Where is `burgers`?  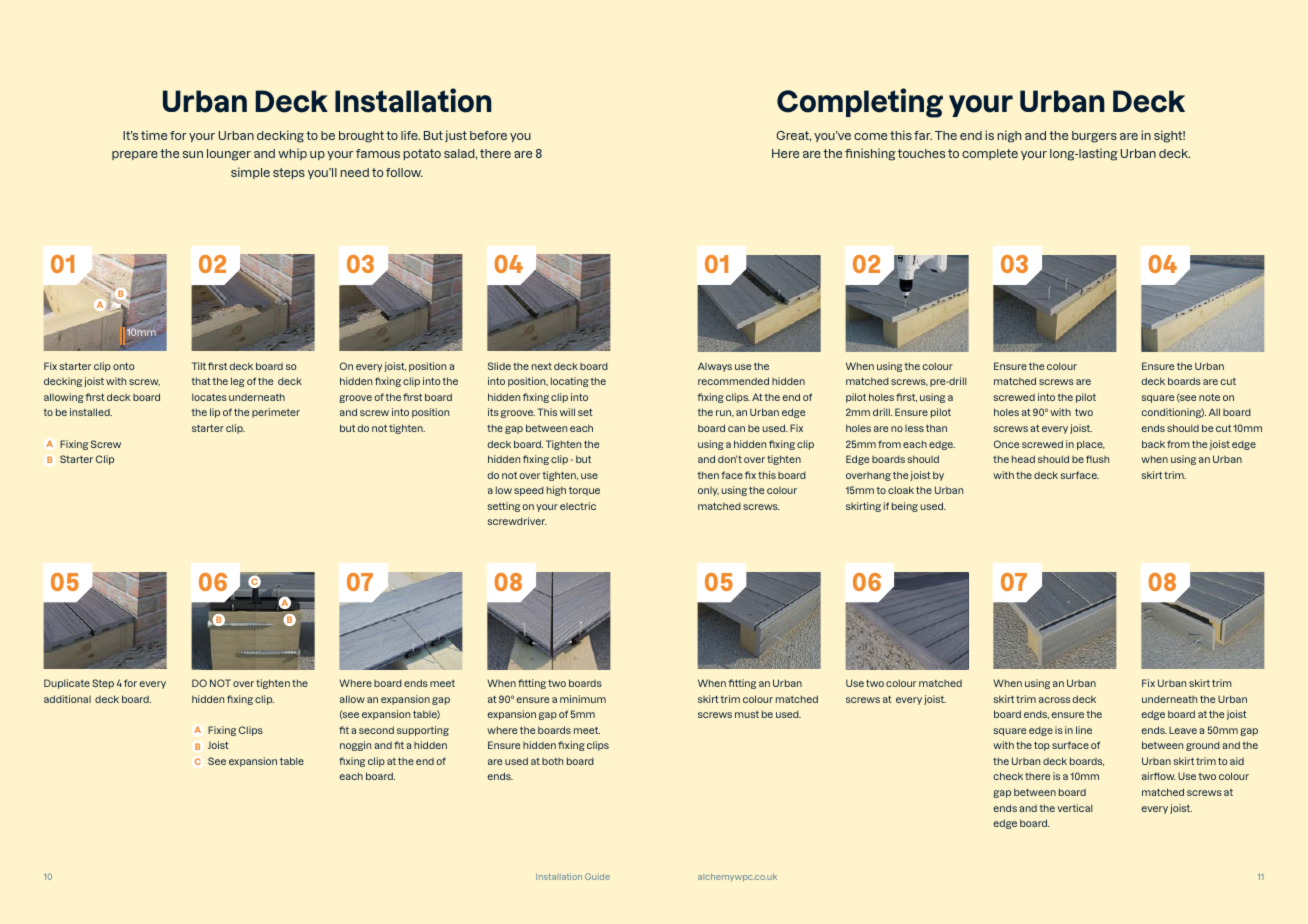 burgers is located at coordinates (1094, 137).
